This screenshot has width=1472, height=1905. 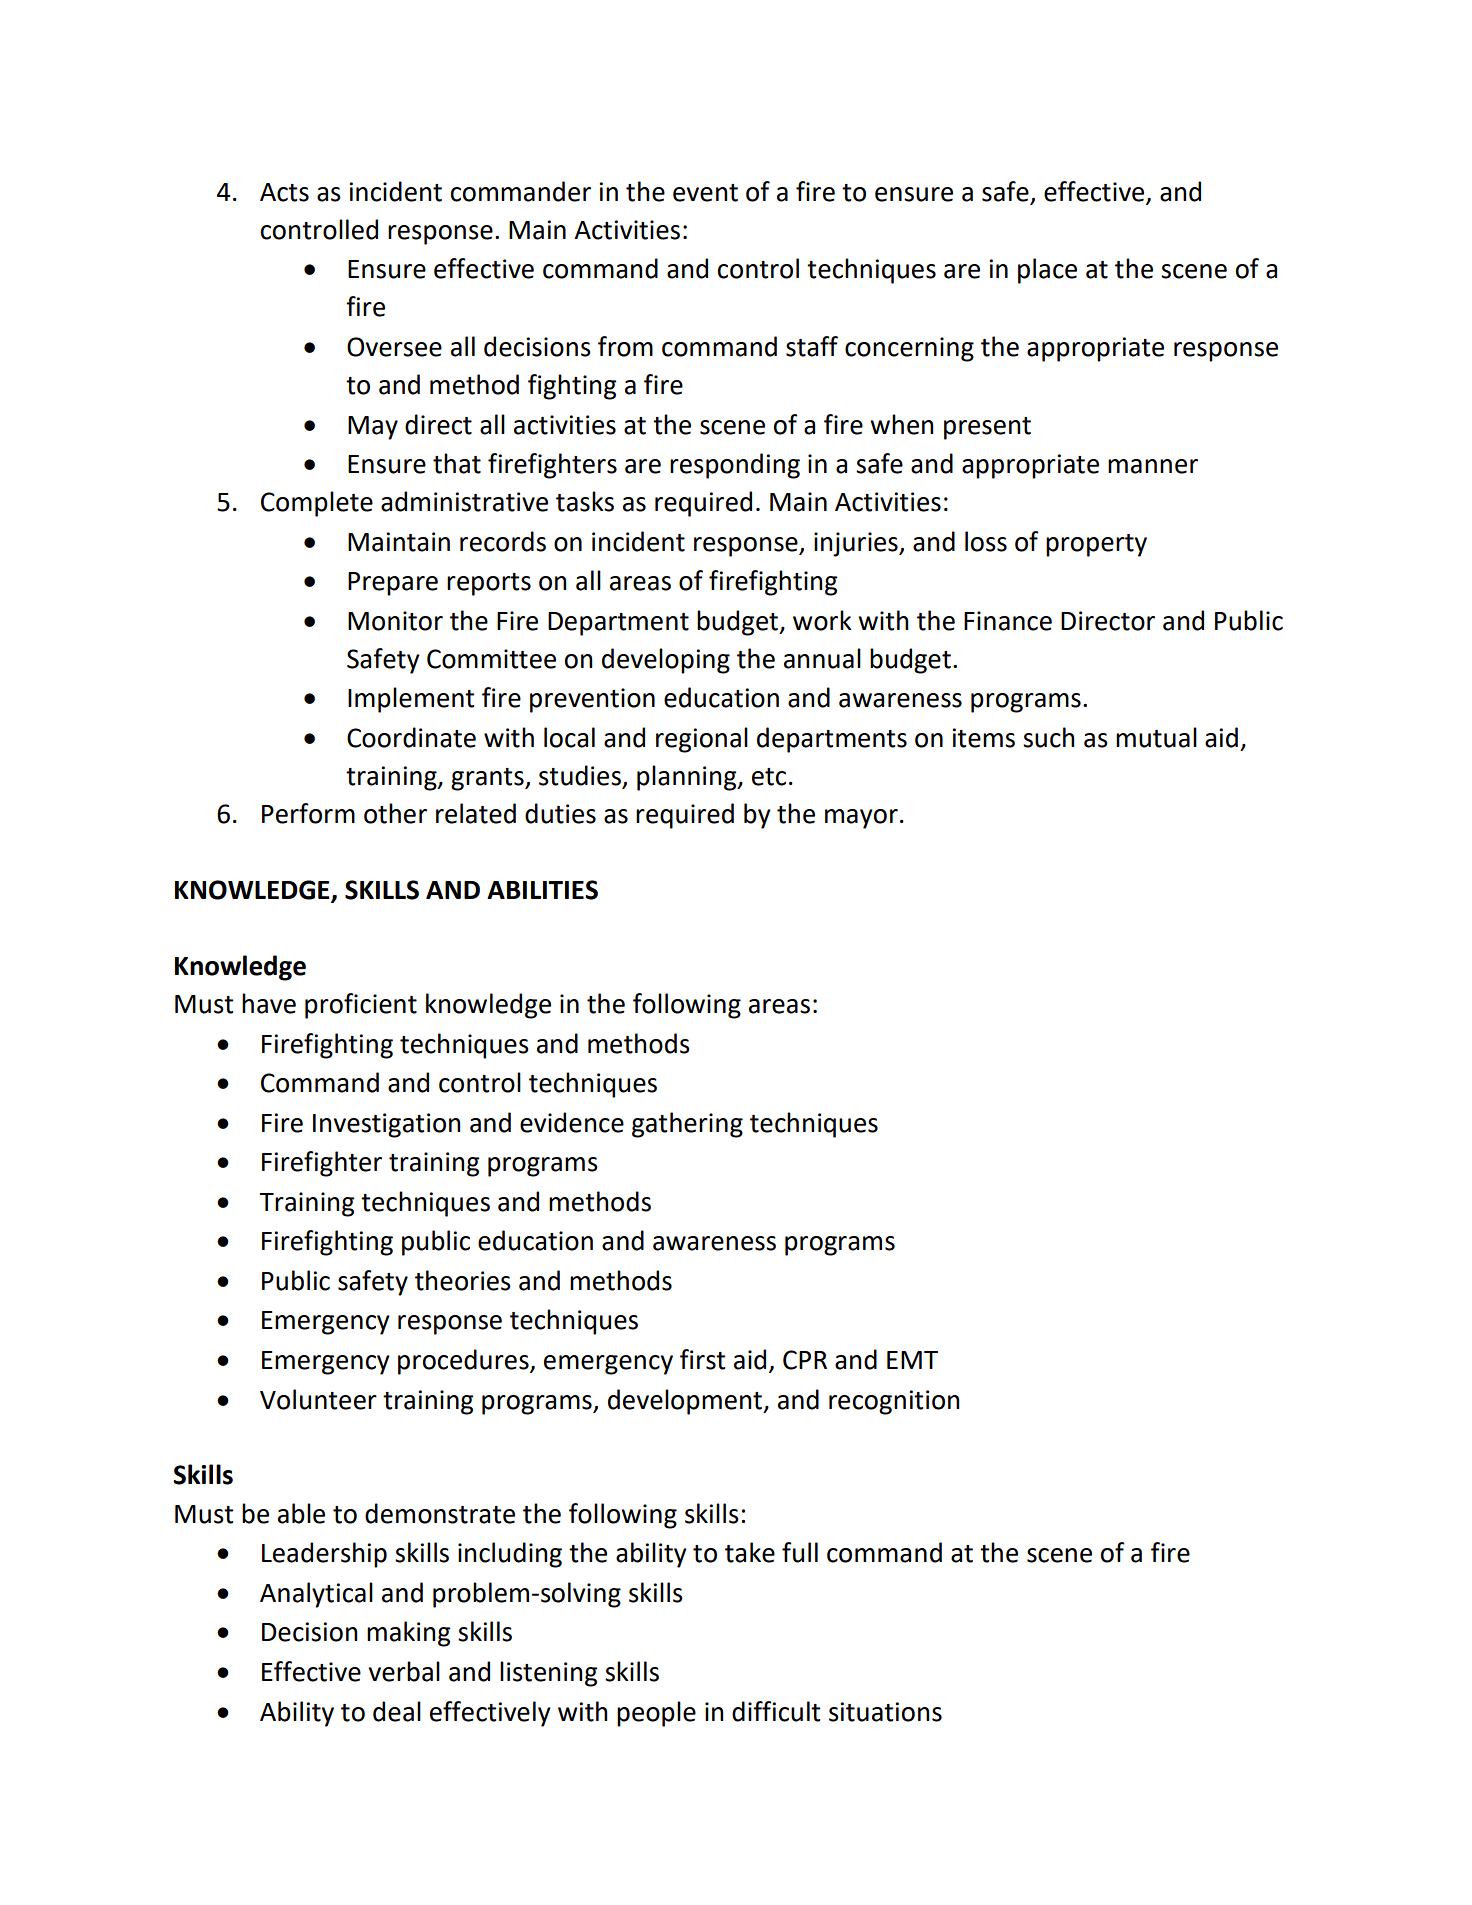 I want to click on Implement, so click(x=411, y=700).
